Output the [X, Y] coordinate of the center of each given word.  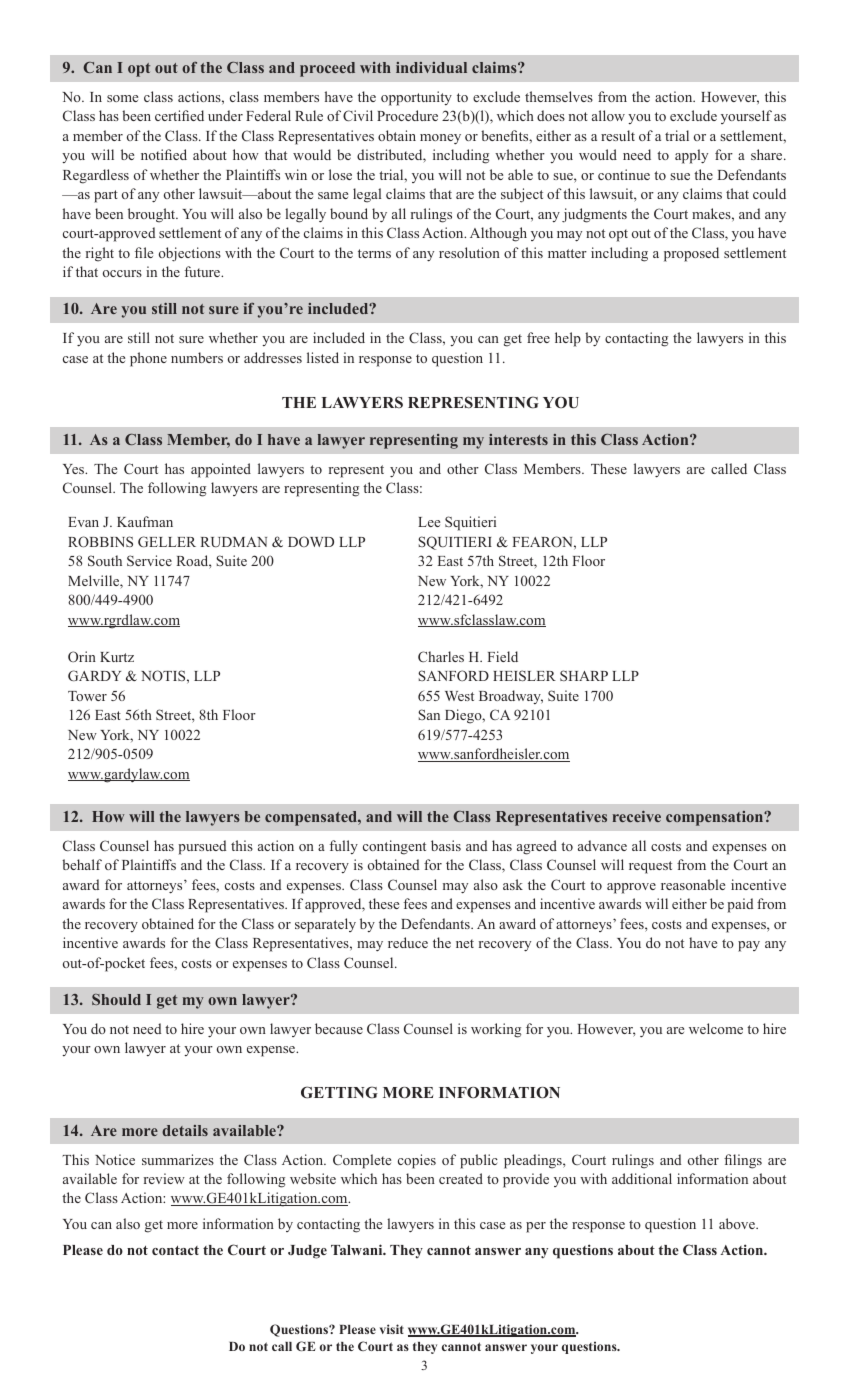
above [738, 1223]
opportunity [416, 98]
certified [179, 115]
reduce [408, 942]
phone [148, 359]
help [568, 339]
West [459, 696]
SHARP [584, 675]
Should [116, 999]
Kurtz [117, 657]
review [164, 1178]
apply [691, 156]
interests [518, 439]
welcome [716, 1028]
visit [392, 1329]
